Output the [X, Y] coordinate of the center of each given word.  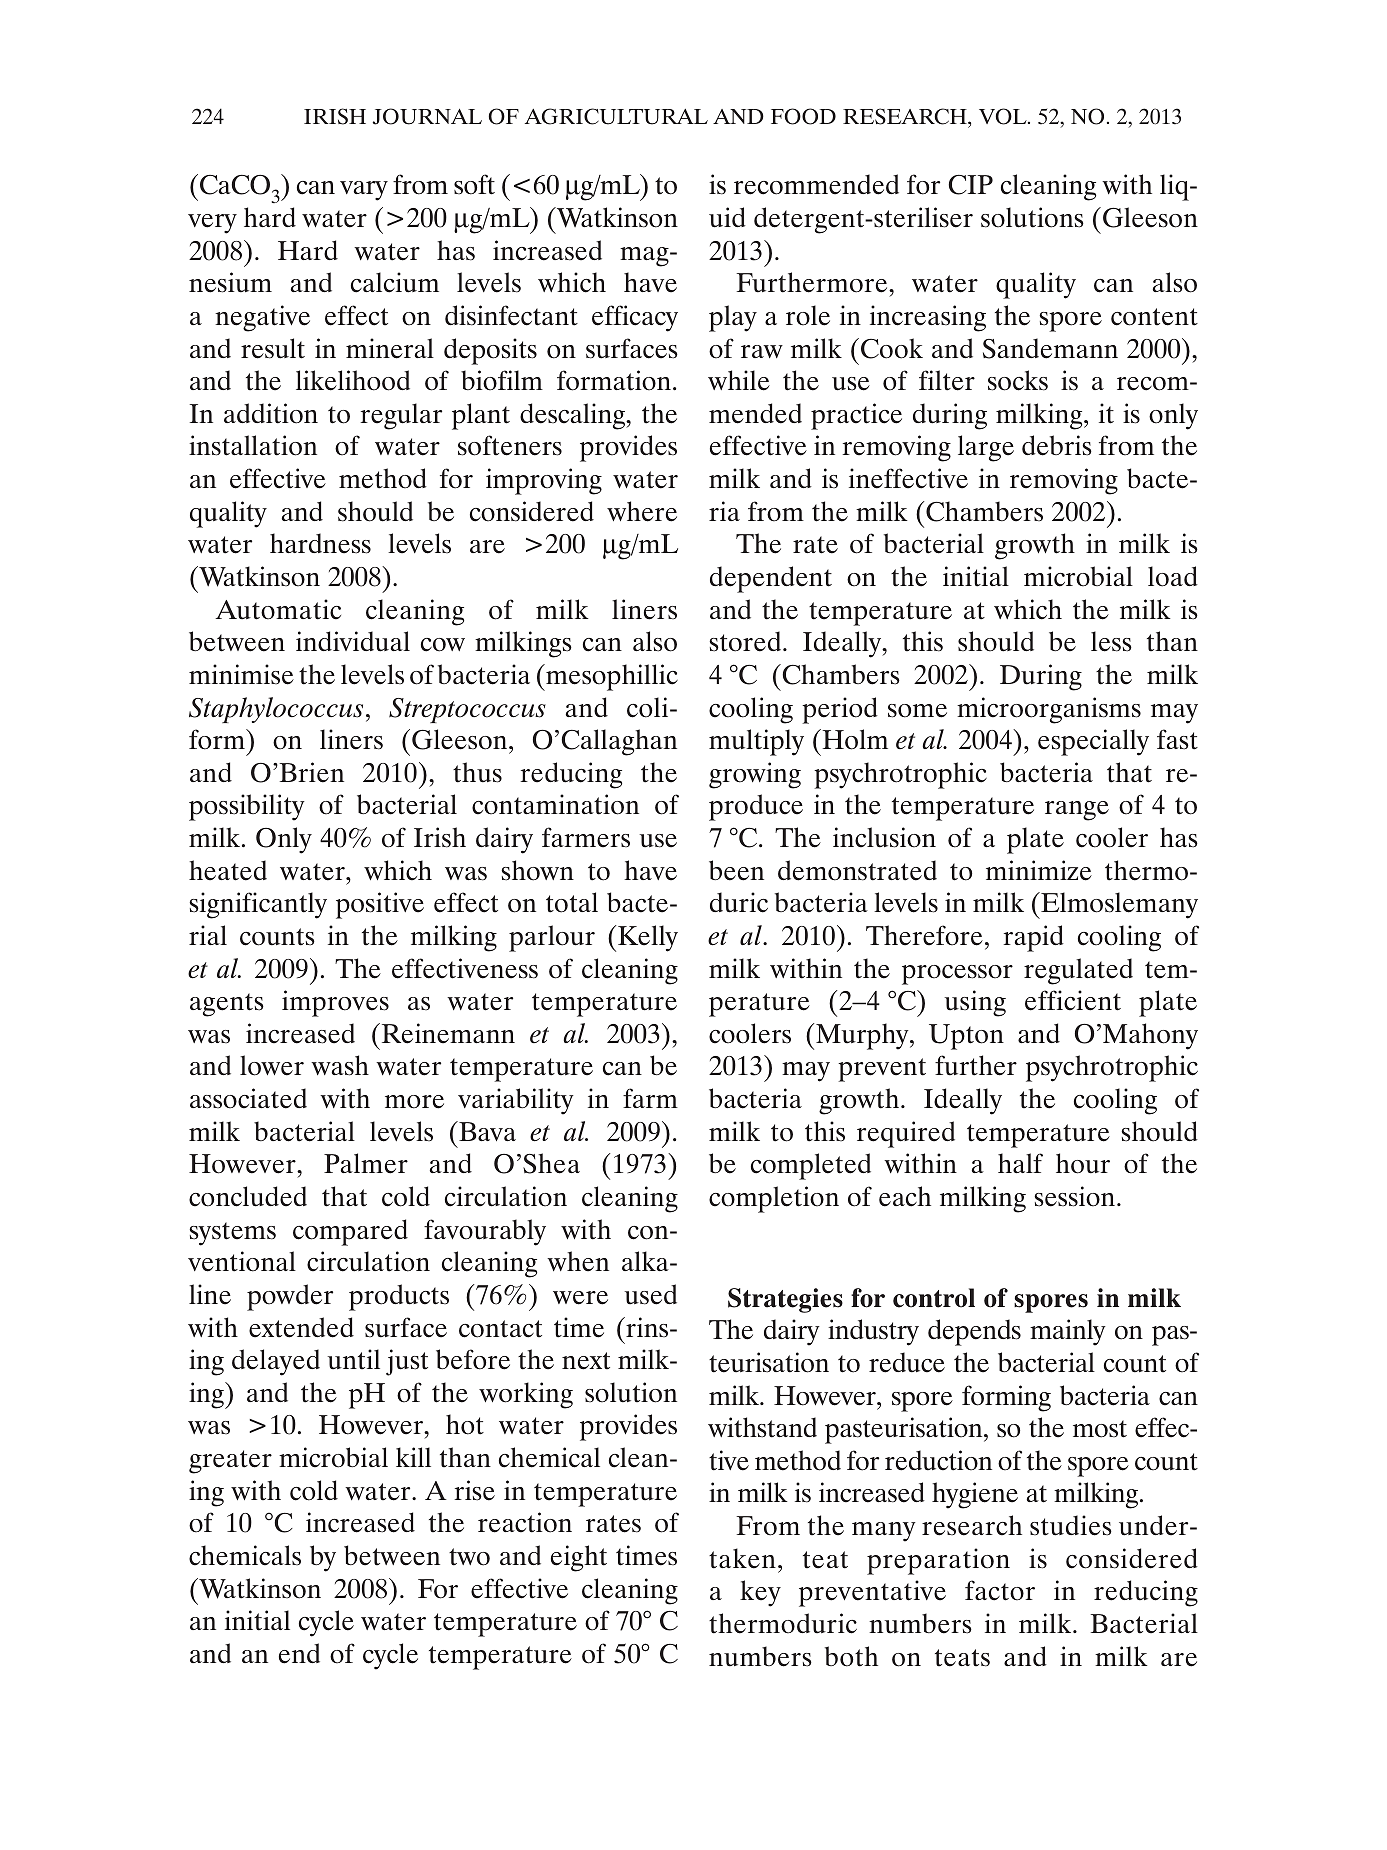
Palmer [366, 1163]
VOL [1004, 116]
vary [364, 191]
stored [746, 641]
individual [353, 641]
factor [1000, 1590]
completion [774, 1199]
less [1111, 641]
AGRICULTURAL [616, 116]
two [469, 1557]
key [760, 1593]
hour [1083, 1163]
